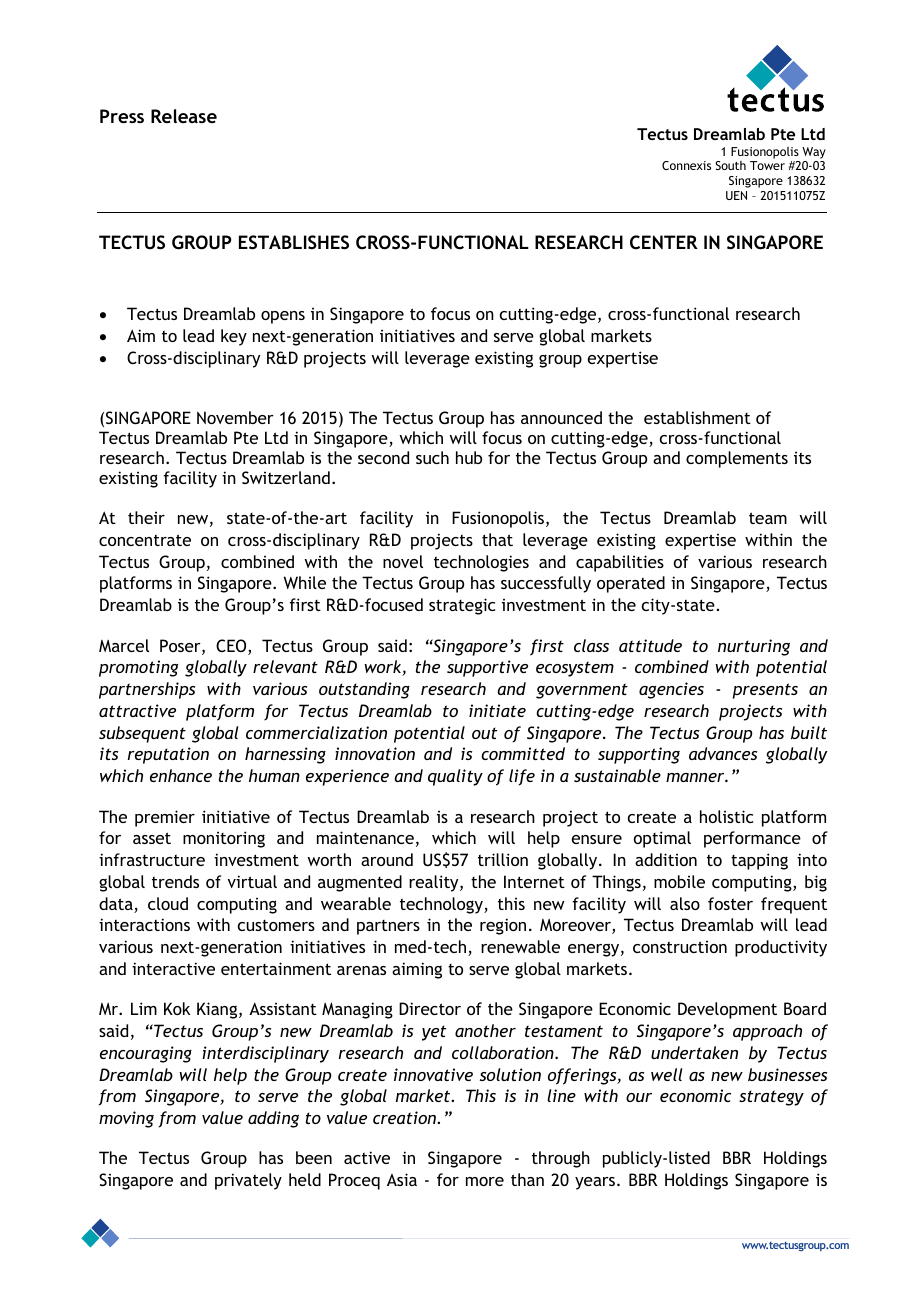 The image size is (924, 1308). Describe the element at coordinates (723, 753) in the screenshot. I see `advances` at that location.
